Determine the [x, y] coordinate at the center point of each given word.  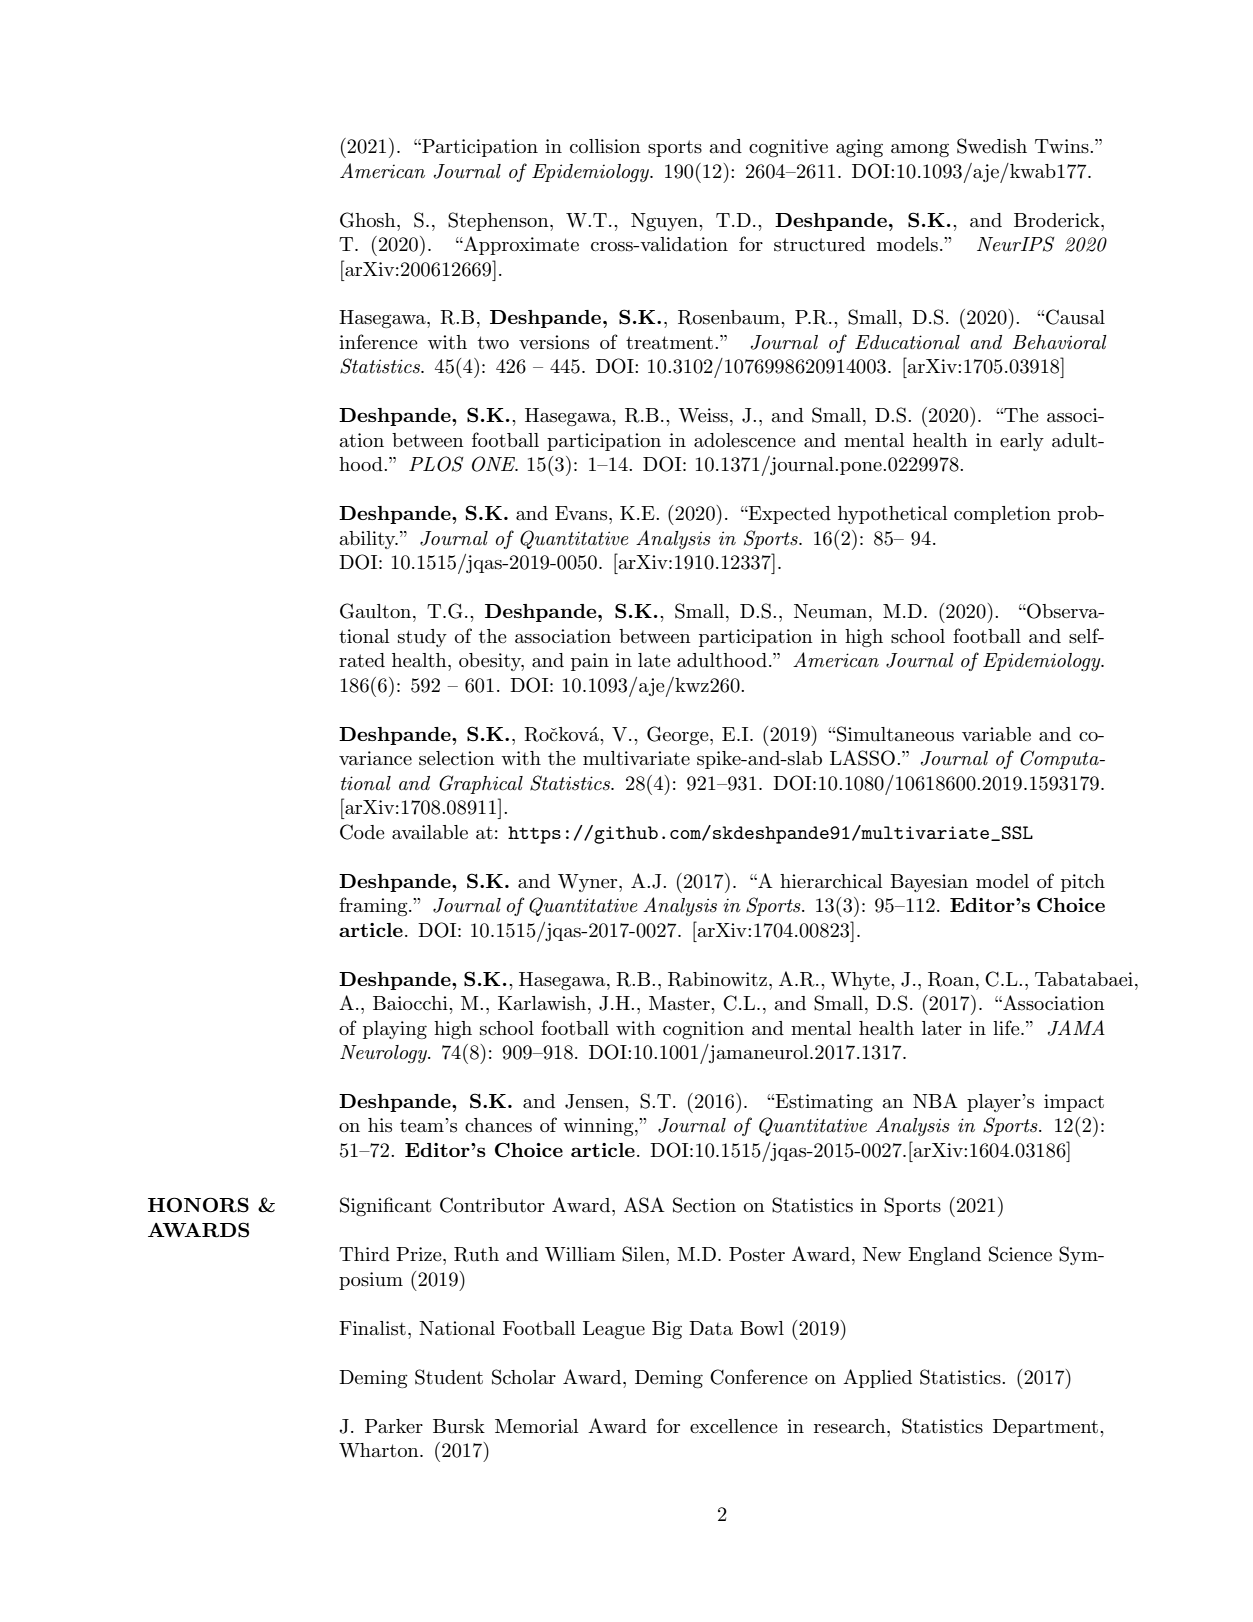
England [944, 1256]
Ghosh [369, 220]
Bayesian [929, 883]
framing [374, 906]
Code [362, 832]
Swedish [992, 146]
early [1022, 442]
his [380, 1125]
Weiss [703, 415]
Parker [394, 1426]
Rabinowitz [719, 979]
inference [378, 341]
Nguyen [665, 222]
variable [996, 734]
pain [590, 662]
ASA [644, 1205]
